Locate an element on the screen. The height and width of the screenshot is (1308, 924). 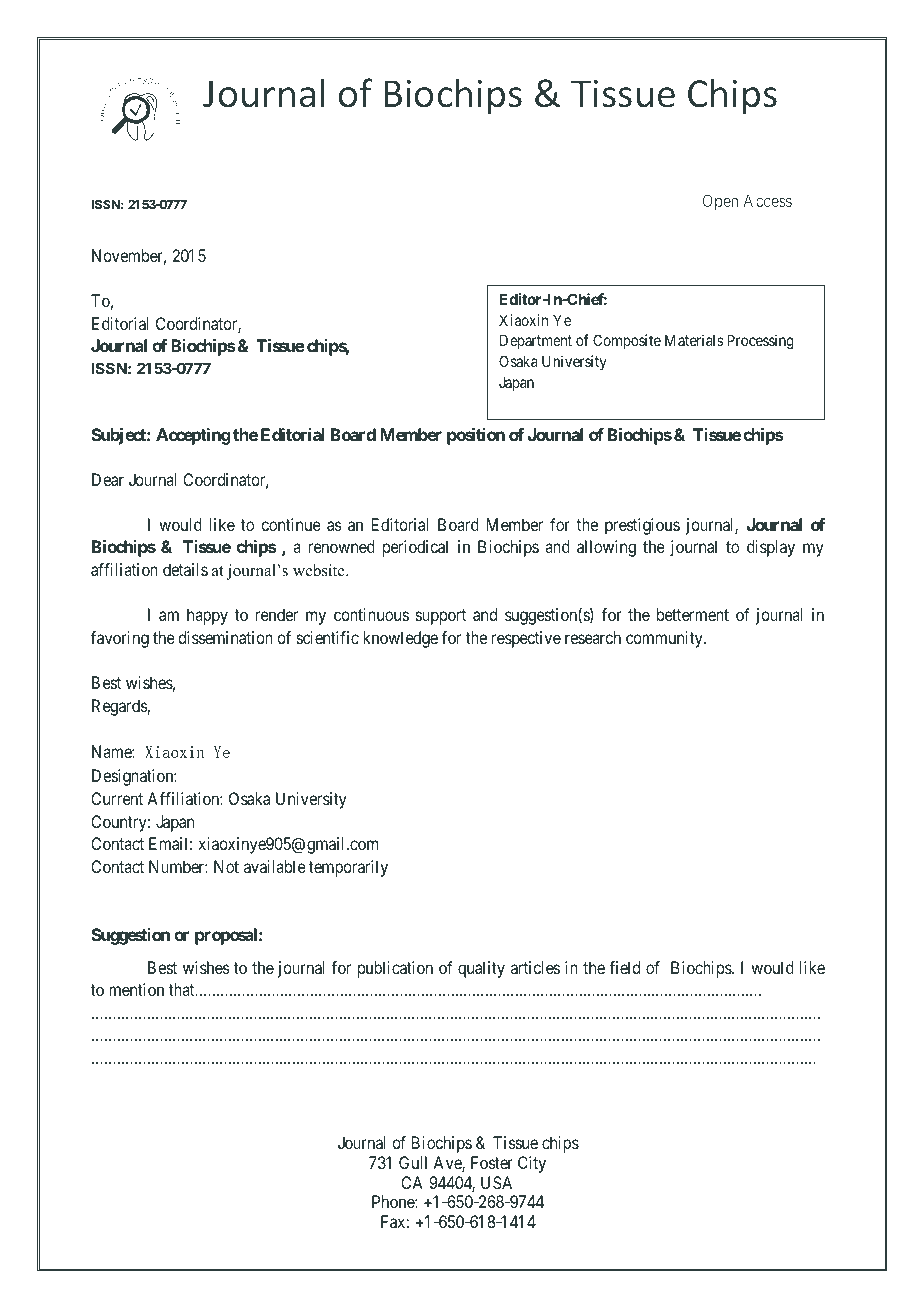
City is located at coordinates (532, 1164).
